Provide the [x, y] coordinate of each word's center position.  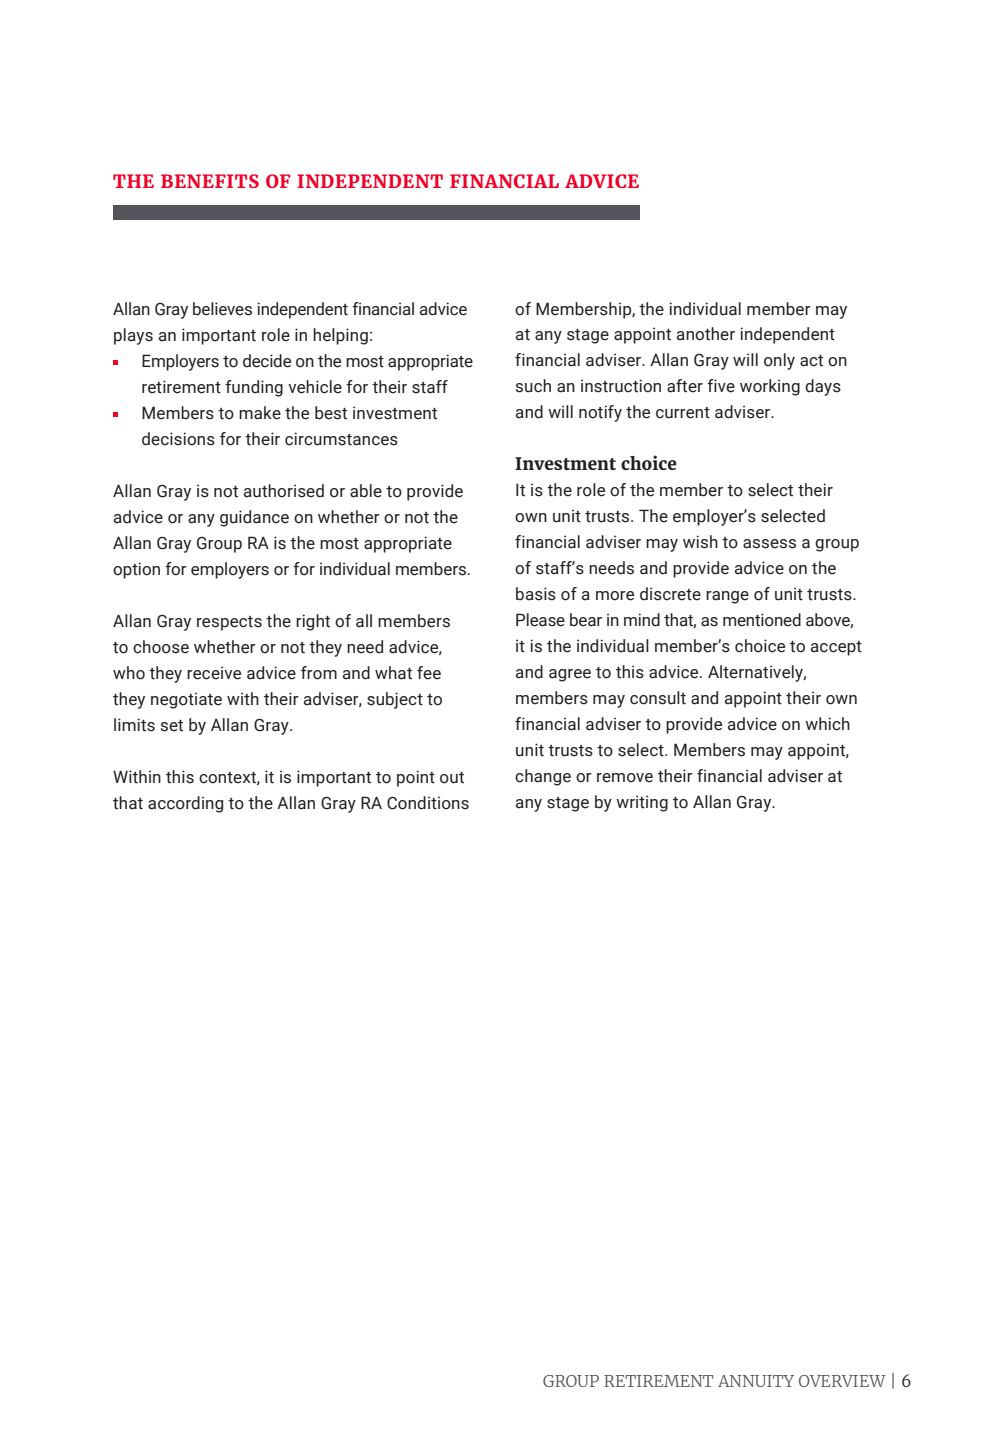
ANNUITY [756, 1381]
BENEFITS [210, 181]
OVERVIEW [842, 1381]
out [452, 778]
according [185, 804]
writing [642, 803]
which [827, 724]
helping [340, 336]
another [706, 334]
